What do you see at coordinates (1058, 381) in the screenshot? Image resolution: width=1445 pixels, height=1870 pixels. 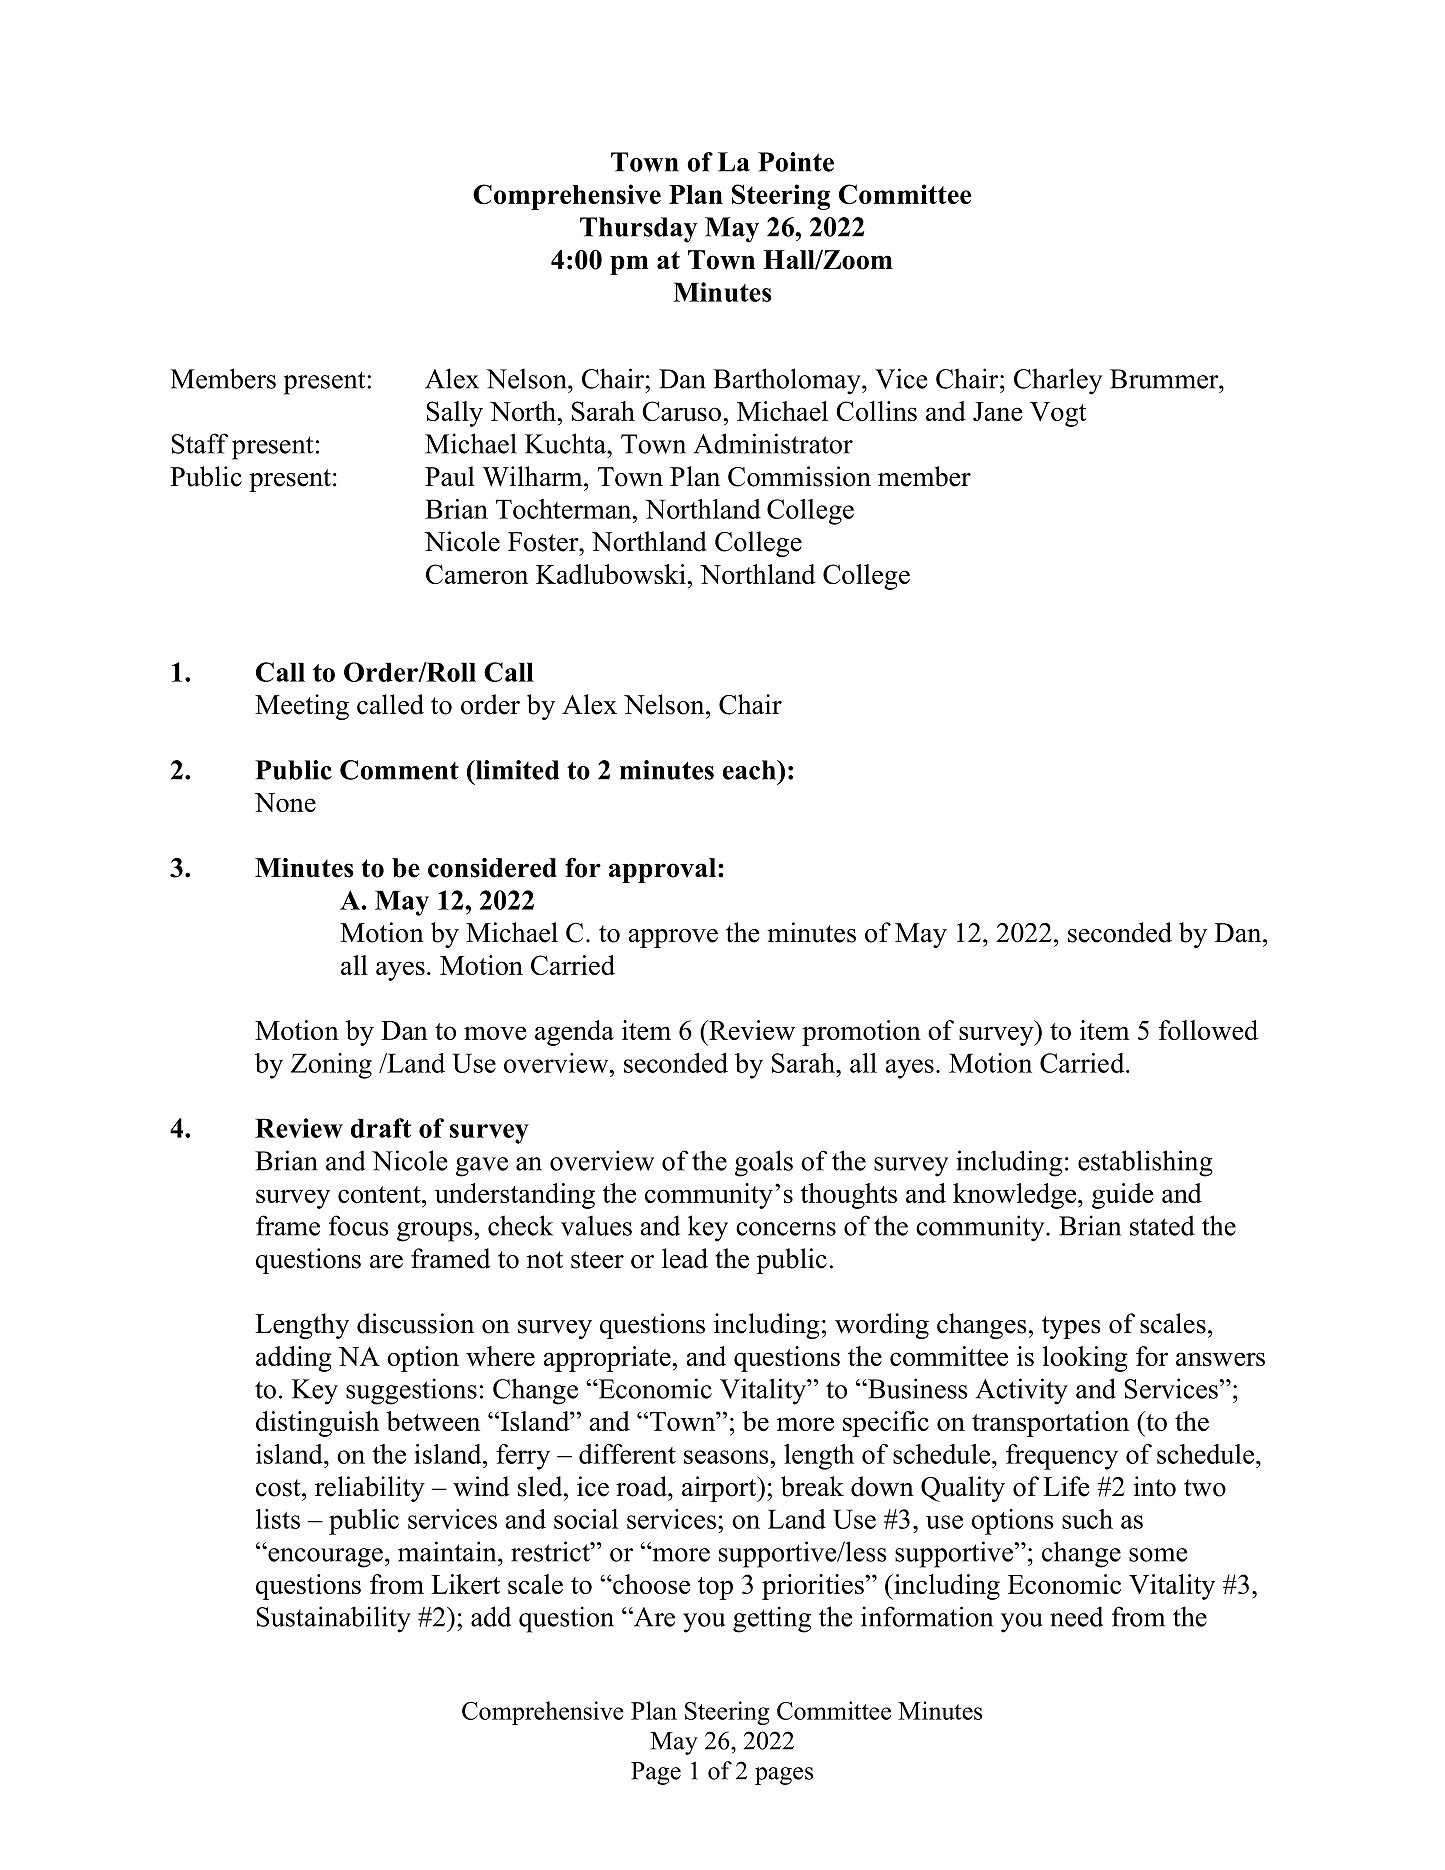 I see `Charley` at bounding box center [1058, 381].
